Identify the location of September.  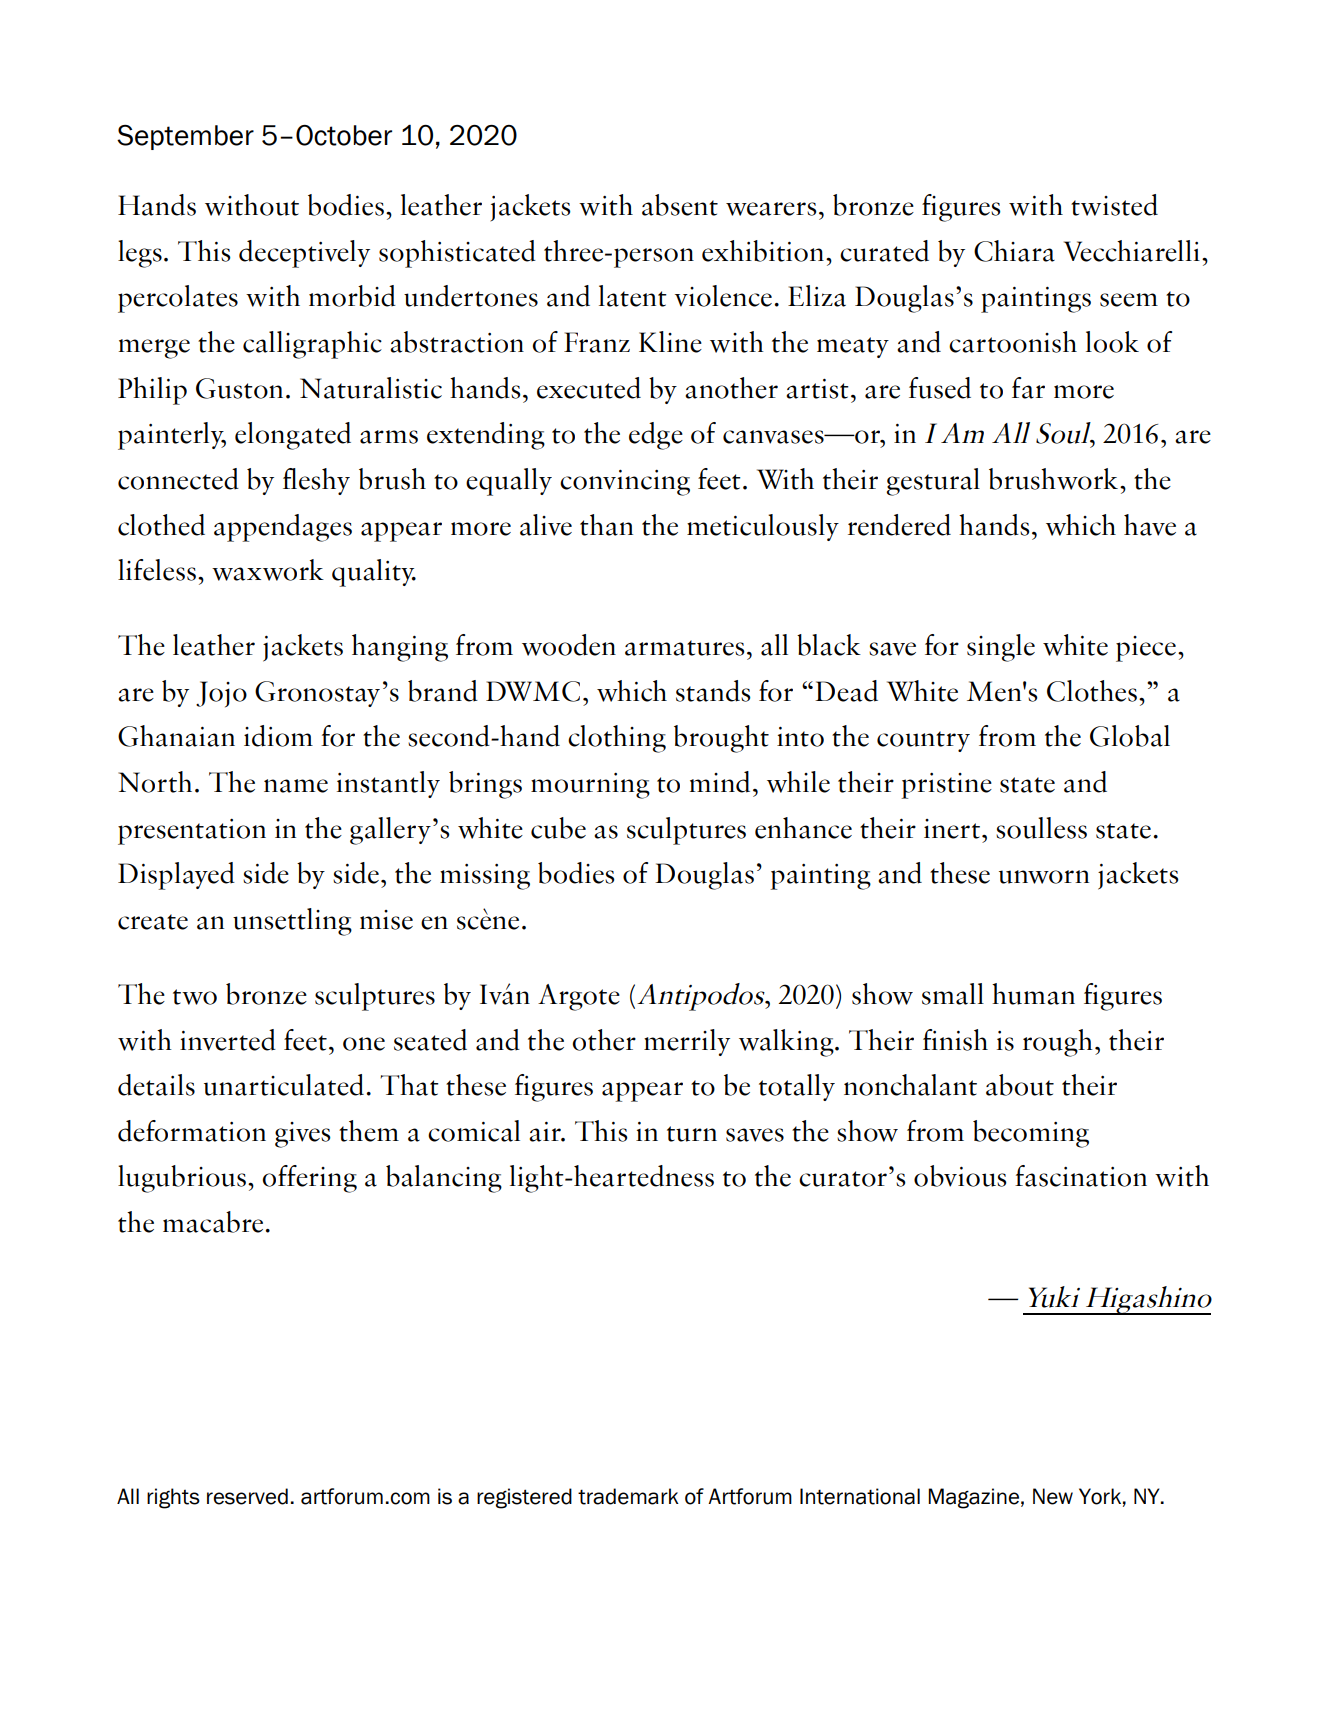
(185, 137).
